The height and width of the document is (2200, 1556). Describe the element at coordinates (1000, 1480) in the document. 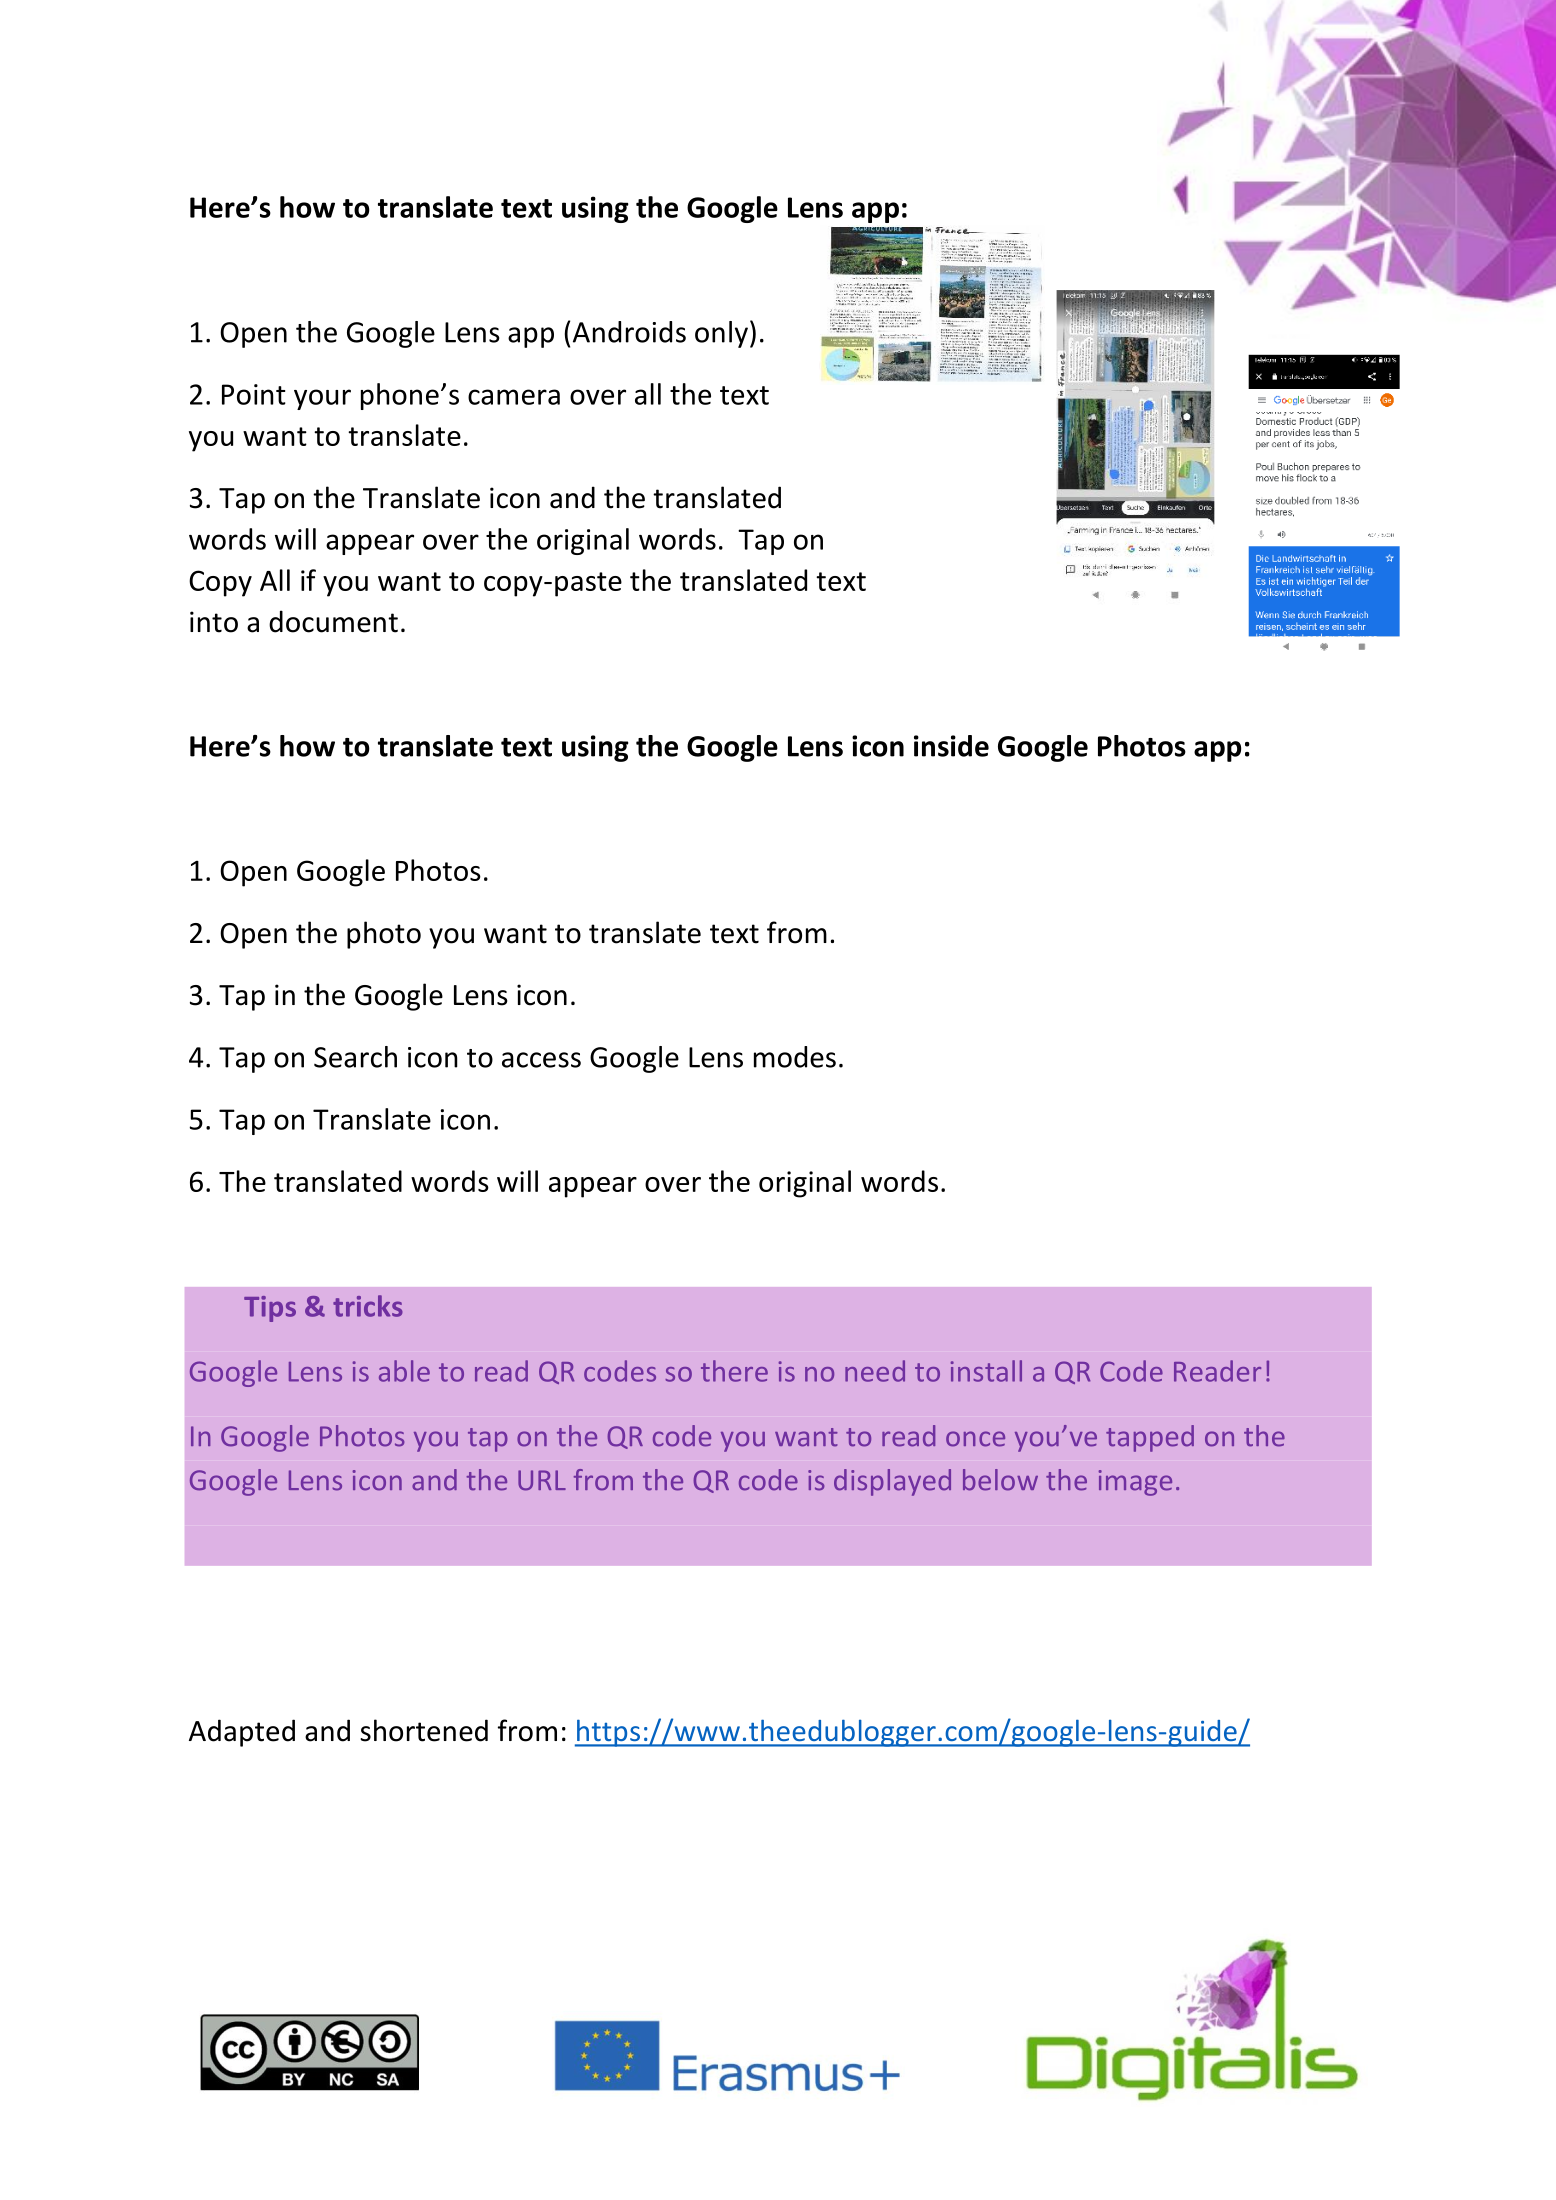

I see `below` at that location.
